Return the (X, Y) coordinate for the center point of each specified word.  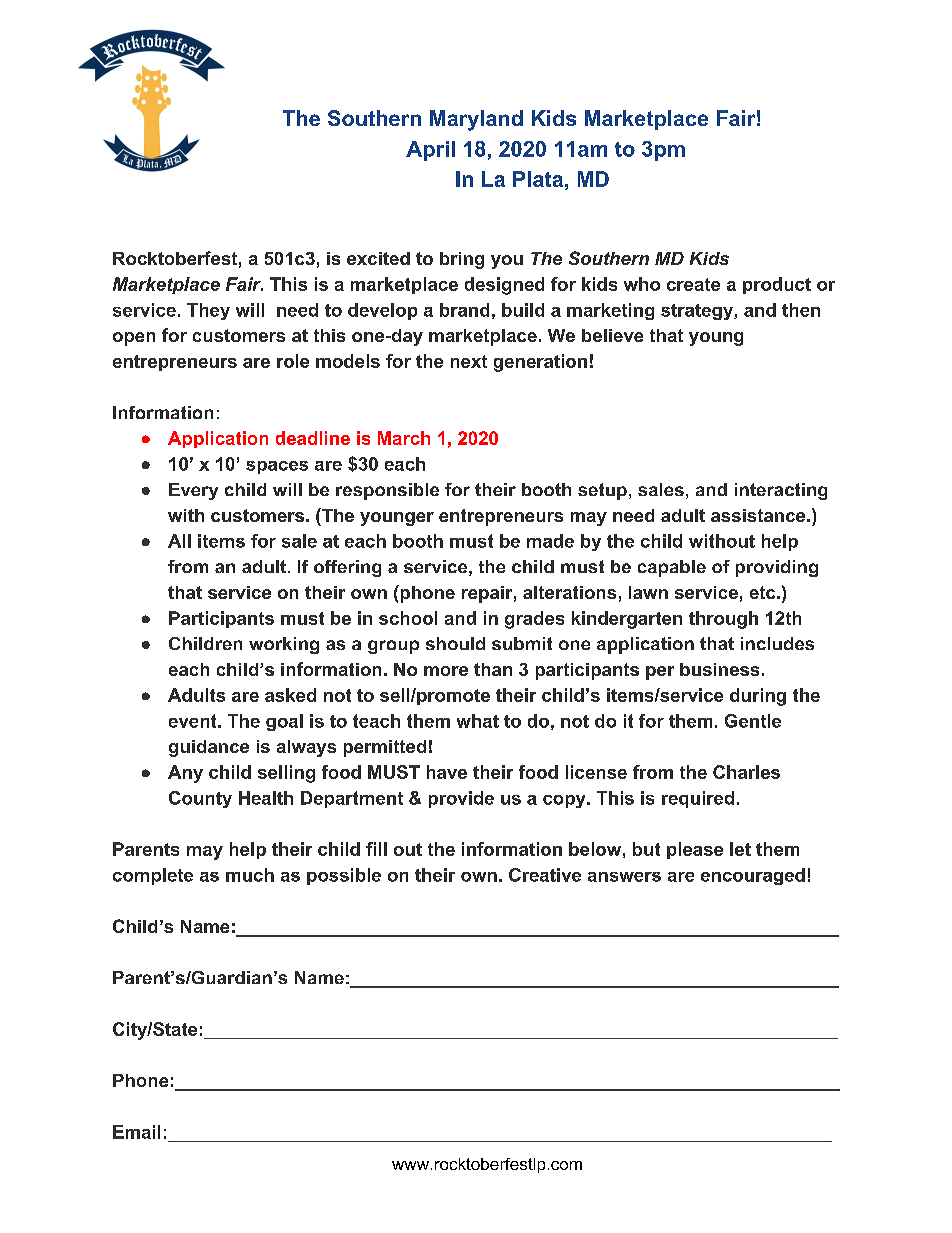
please (695, 850)
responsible (387, 491)
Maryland (476, 120)
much (250, 875)
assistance (758, 515)
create (693, 284)
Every (193, 491)
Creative (545, 875)
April (430, 151)
